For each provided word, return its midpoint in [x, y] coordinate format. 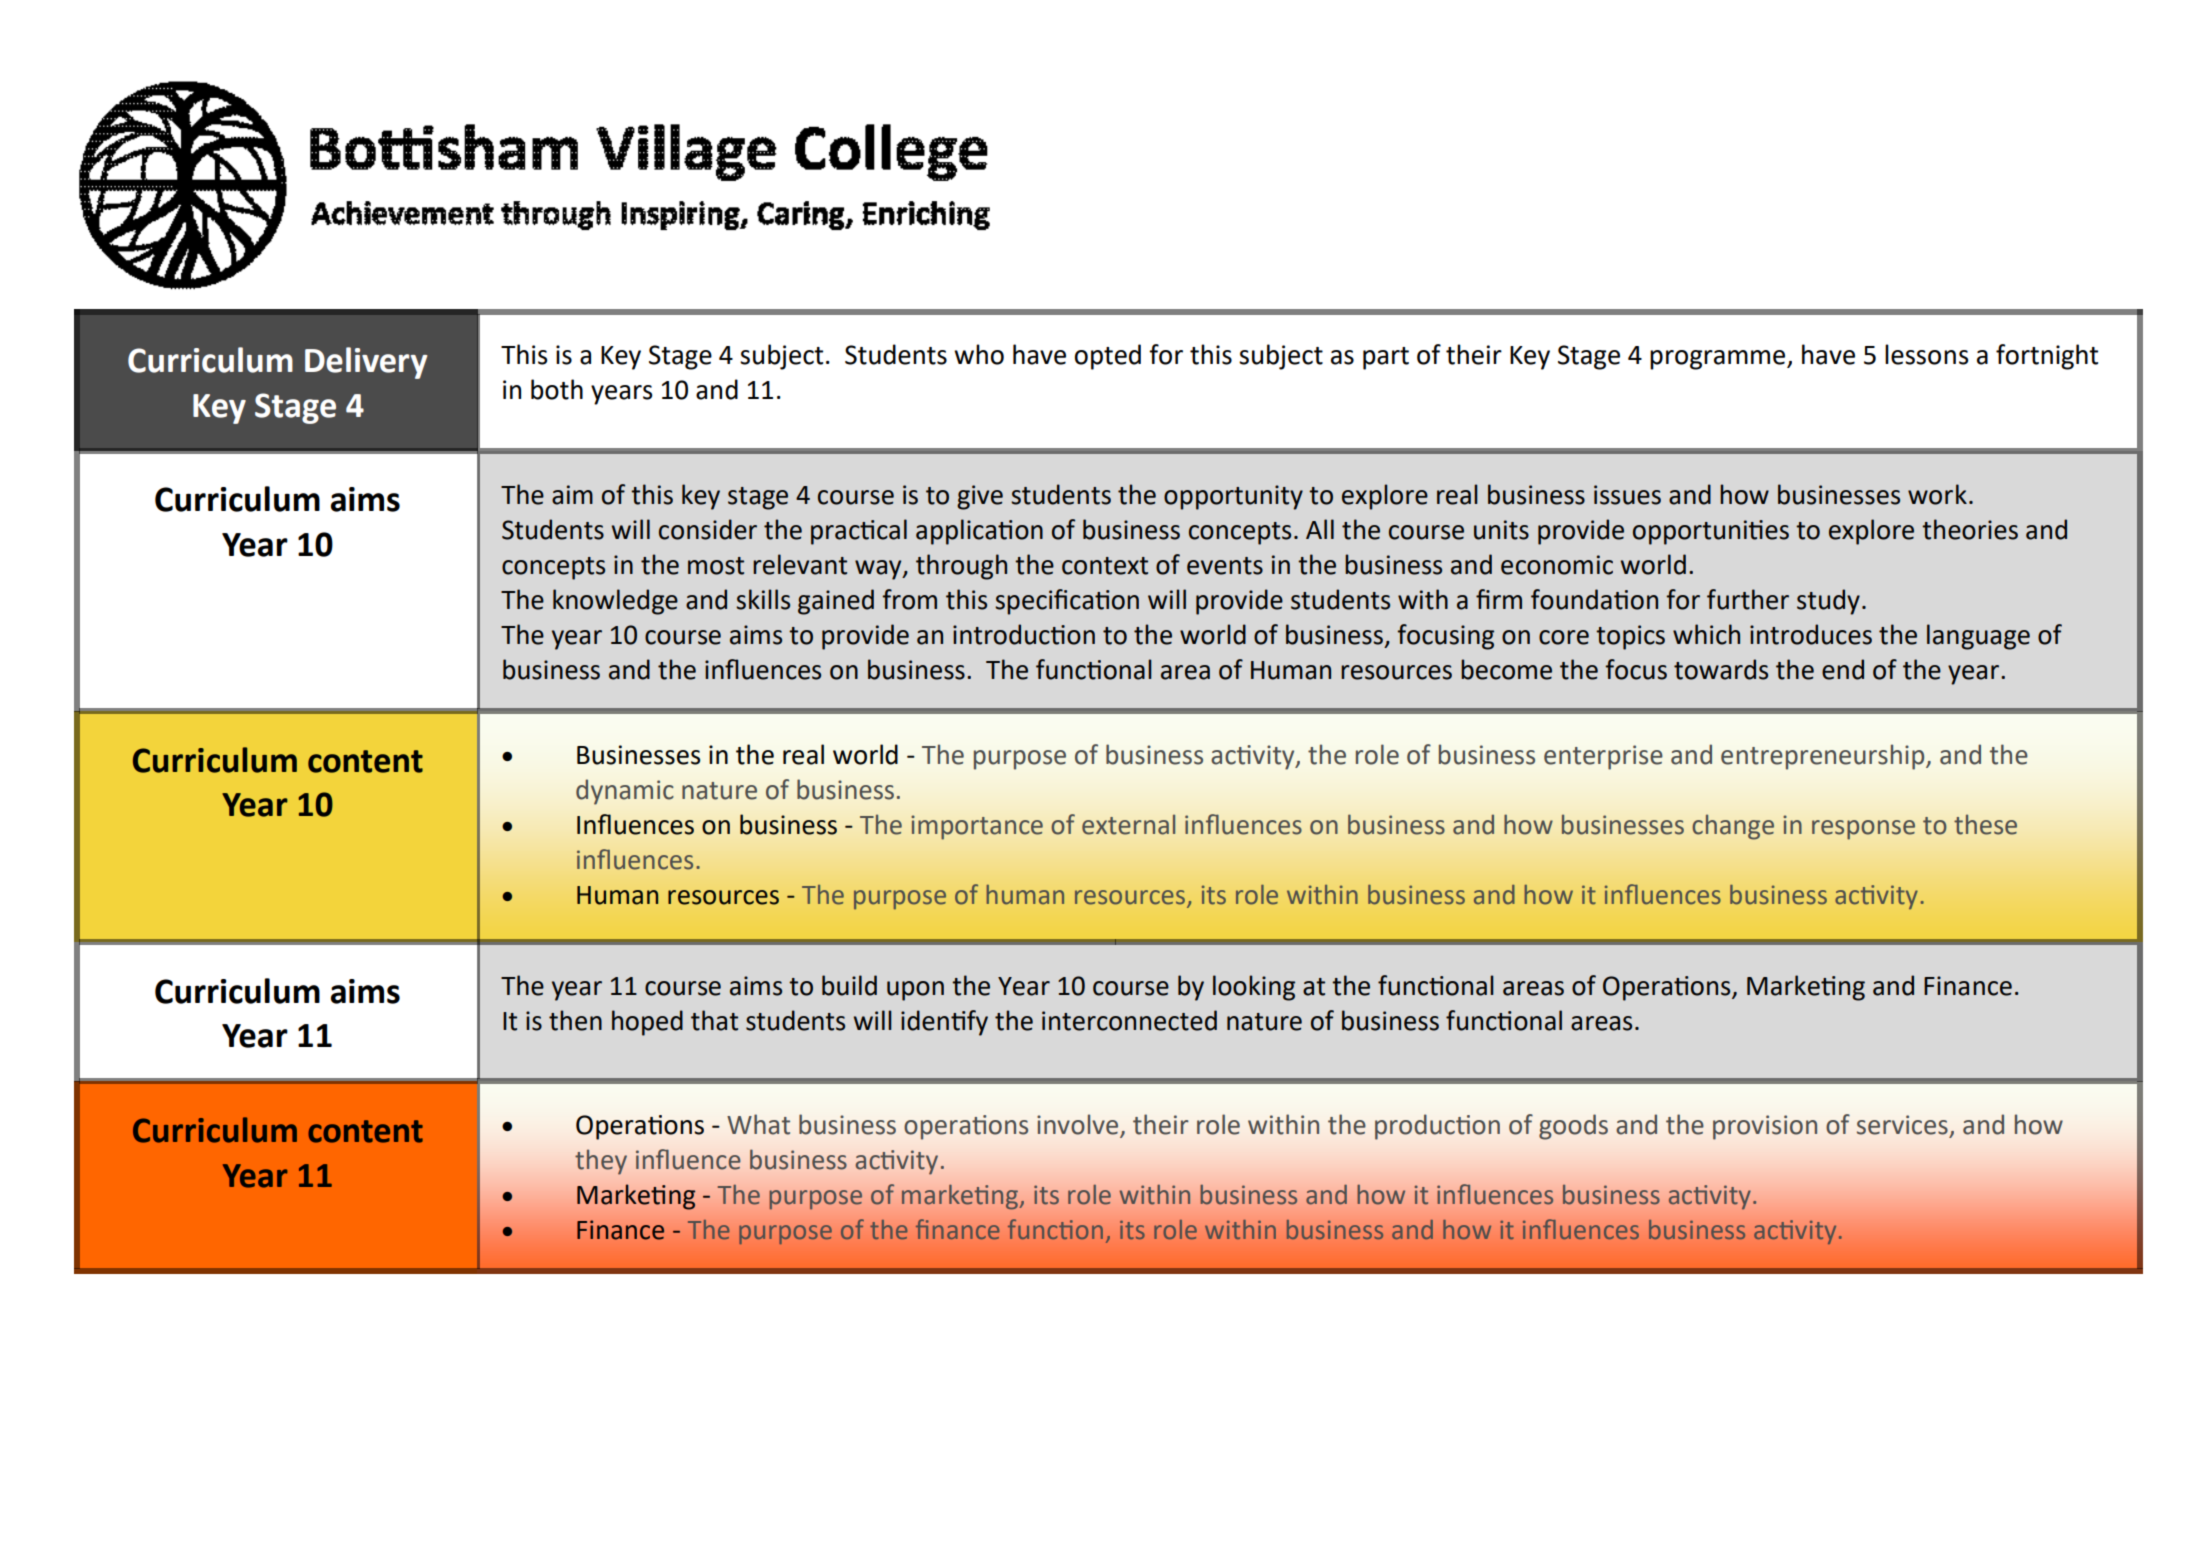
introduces [1811, 634]
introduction [1024, 634]
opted [1108, 357]
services [1902, 1125]
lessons [1926, 354]
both [557, 389]
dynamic [625, 792]
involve [1079, 1125]
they [601, 1162]
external [1128, 825]
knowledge [615, 602]
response [1863, 830]
